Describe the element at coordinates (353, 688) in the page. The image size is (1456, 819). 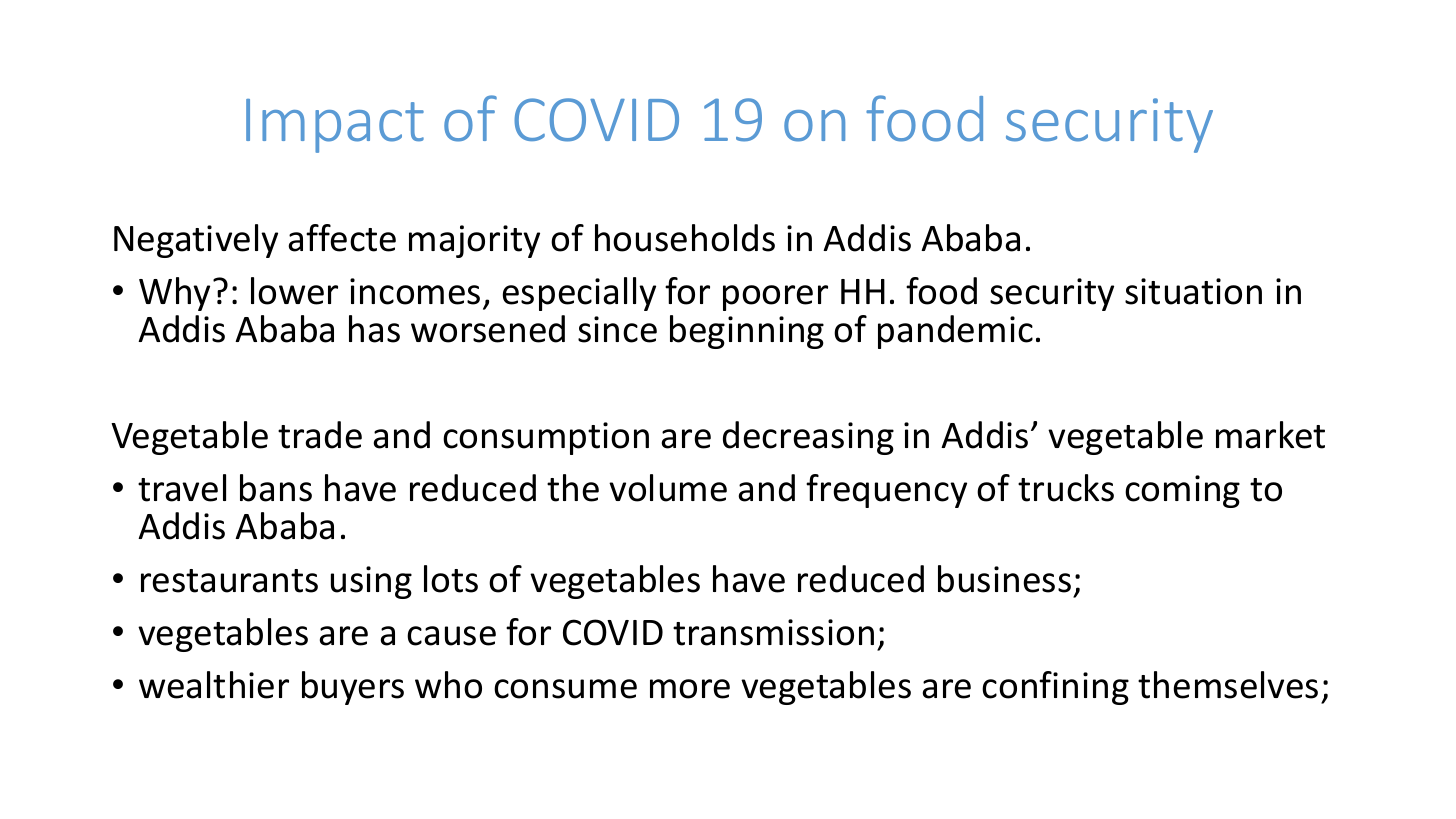
I see `buyers` at that location.
